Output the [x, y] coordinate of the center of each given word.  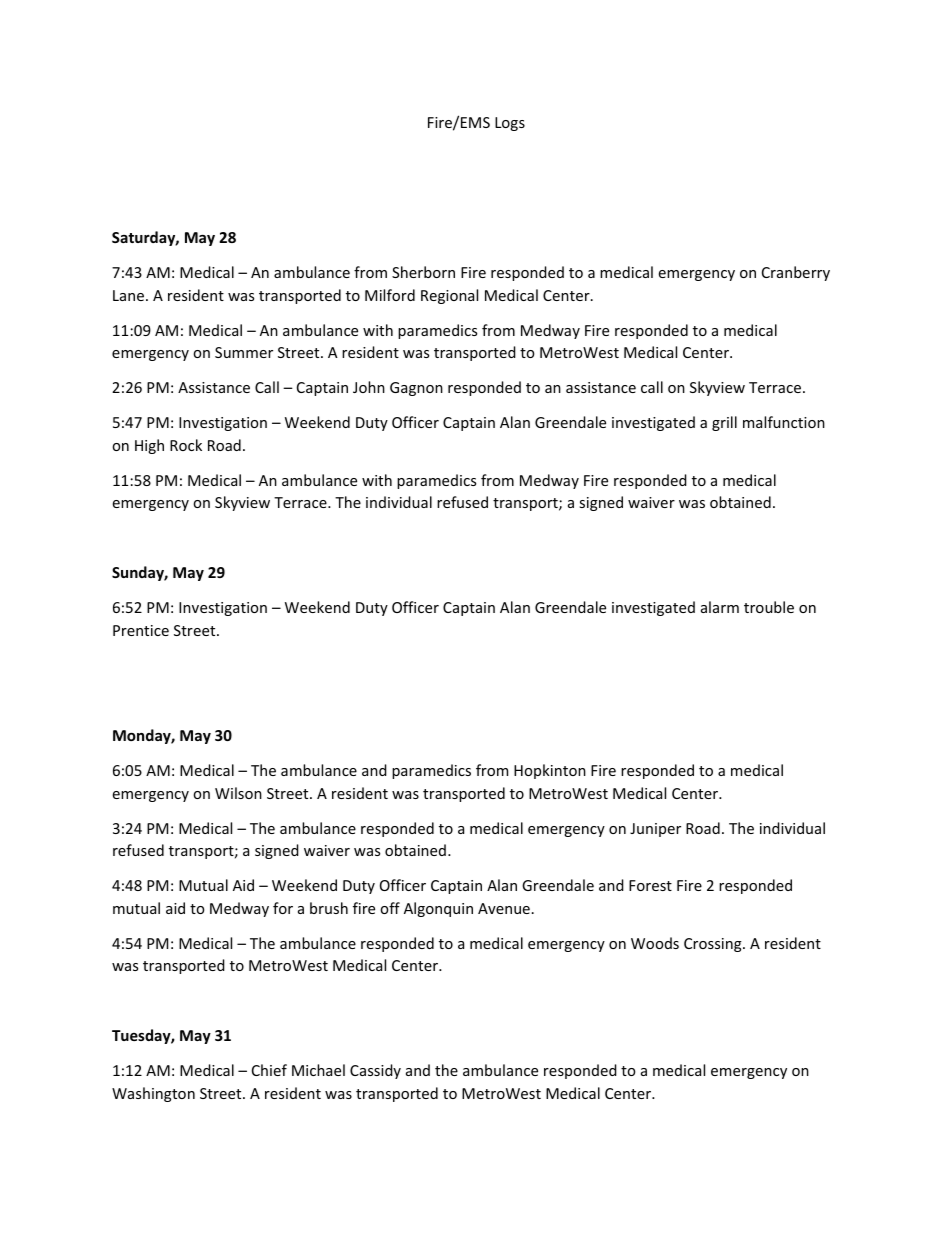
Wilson [238, 793]
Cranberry [796, 273]
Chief [269, 1070]
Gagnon [416, 389]
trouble [769, 607]
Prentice [141, 630]
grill [724, 423]
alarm [720, 607]
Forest [650, 885]
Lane [128, 295]
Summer [244, 352]
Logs [510, 124]
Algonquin [438, 909]
